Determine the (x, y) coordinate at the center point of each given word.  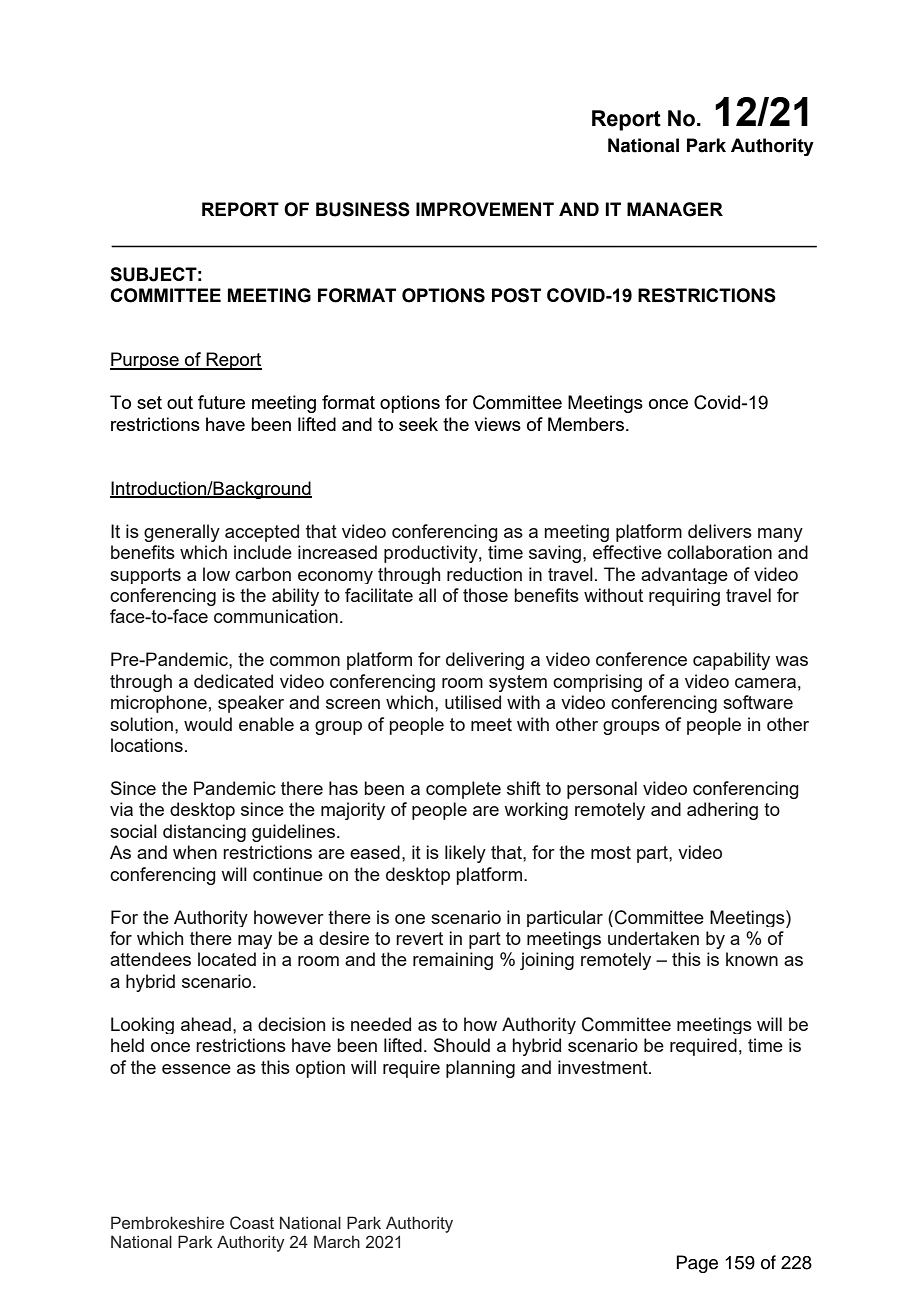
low (216, 574)
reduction (484, 574)
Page (697, 1264)
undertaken (653, 938)
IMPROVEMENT (485, 209)
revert (419, 938)
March (337, 1241)
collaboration (719, 552)
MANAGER (675, 209)
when (195, 852)
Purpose (145, 361)
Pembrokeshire (167, 1222)
